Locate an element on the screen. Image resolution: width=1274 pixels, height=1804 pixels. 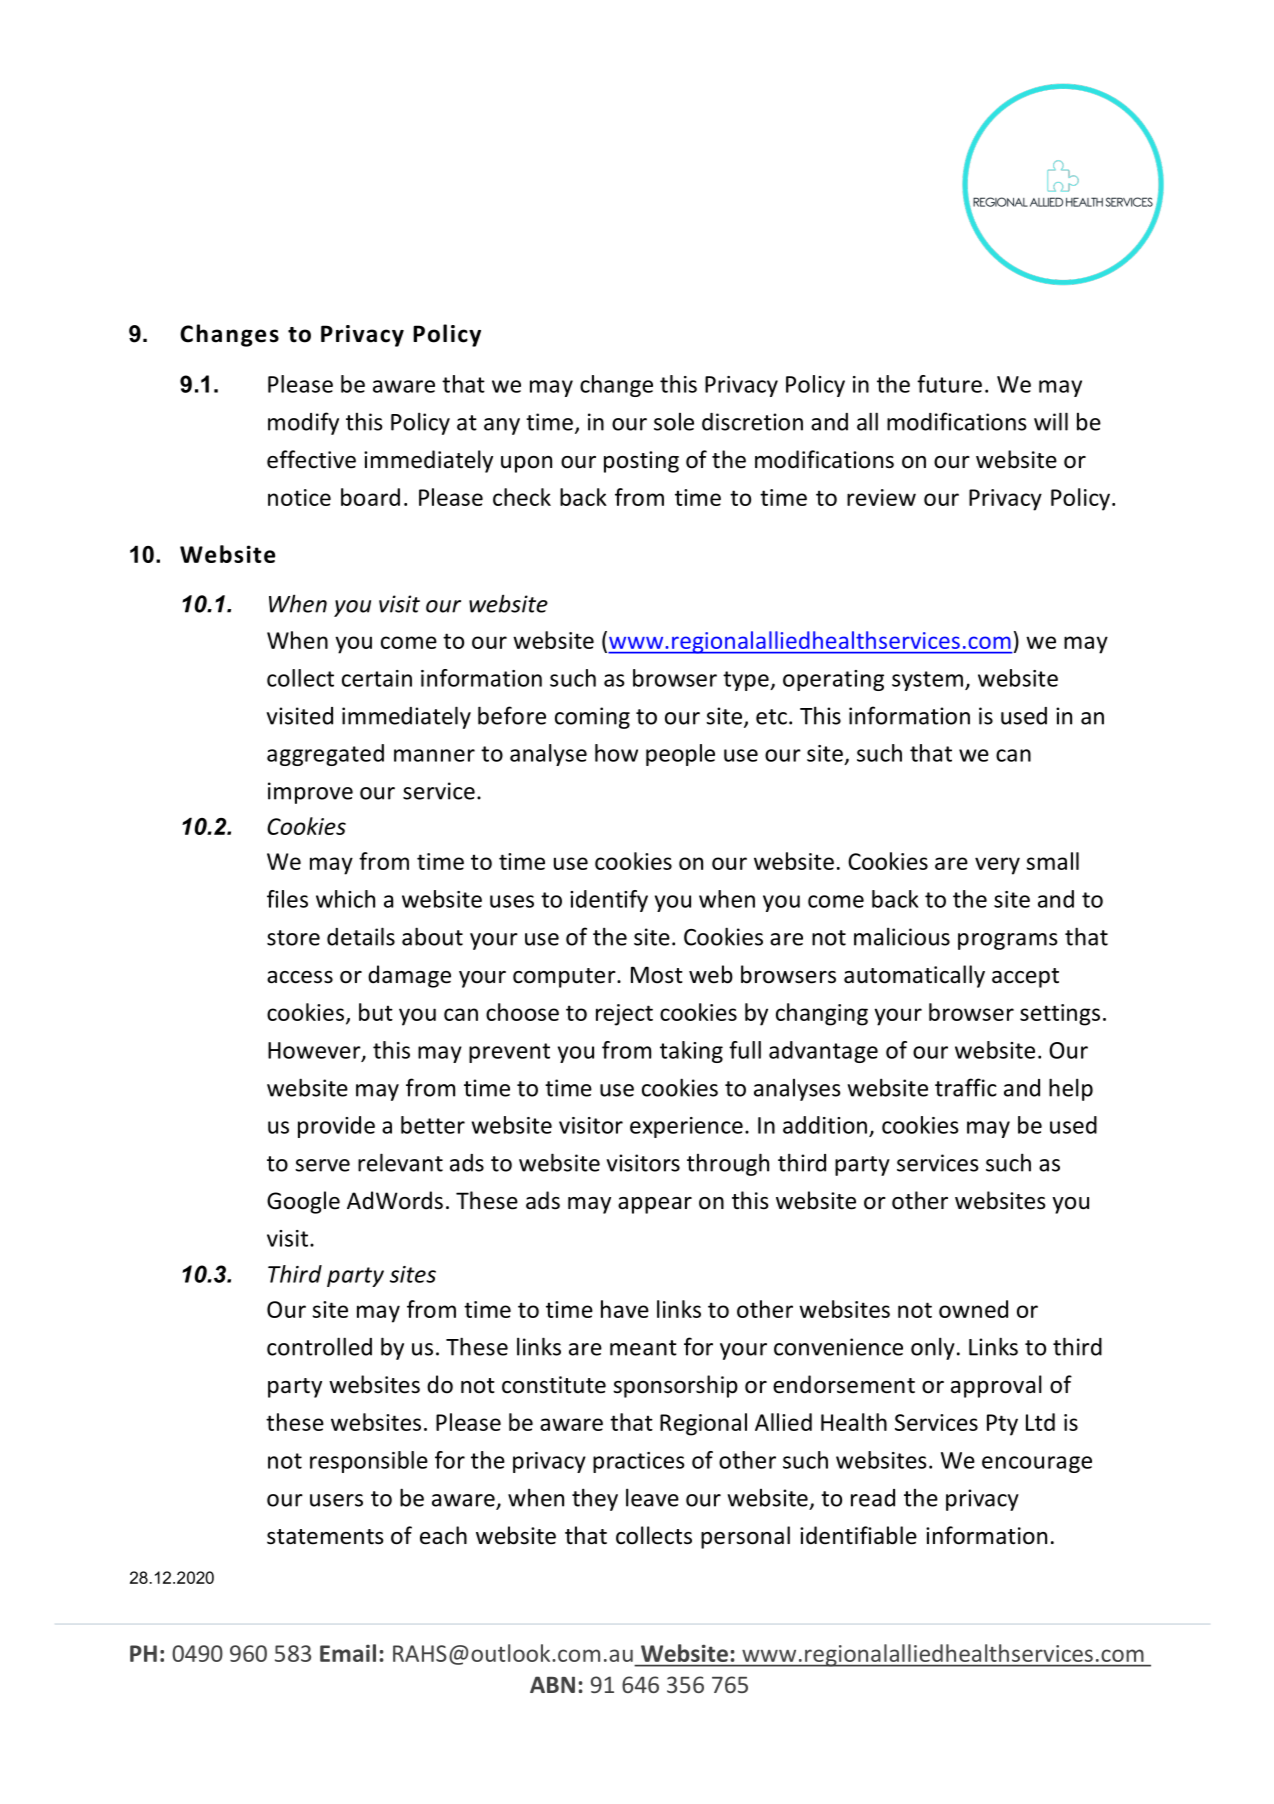
modify is located at coordinates (303, 423).
